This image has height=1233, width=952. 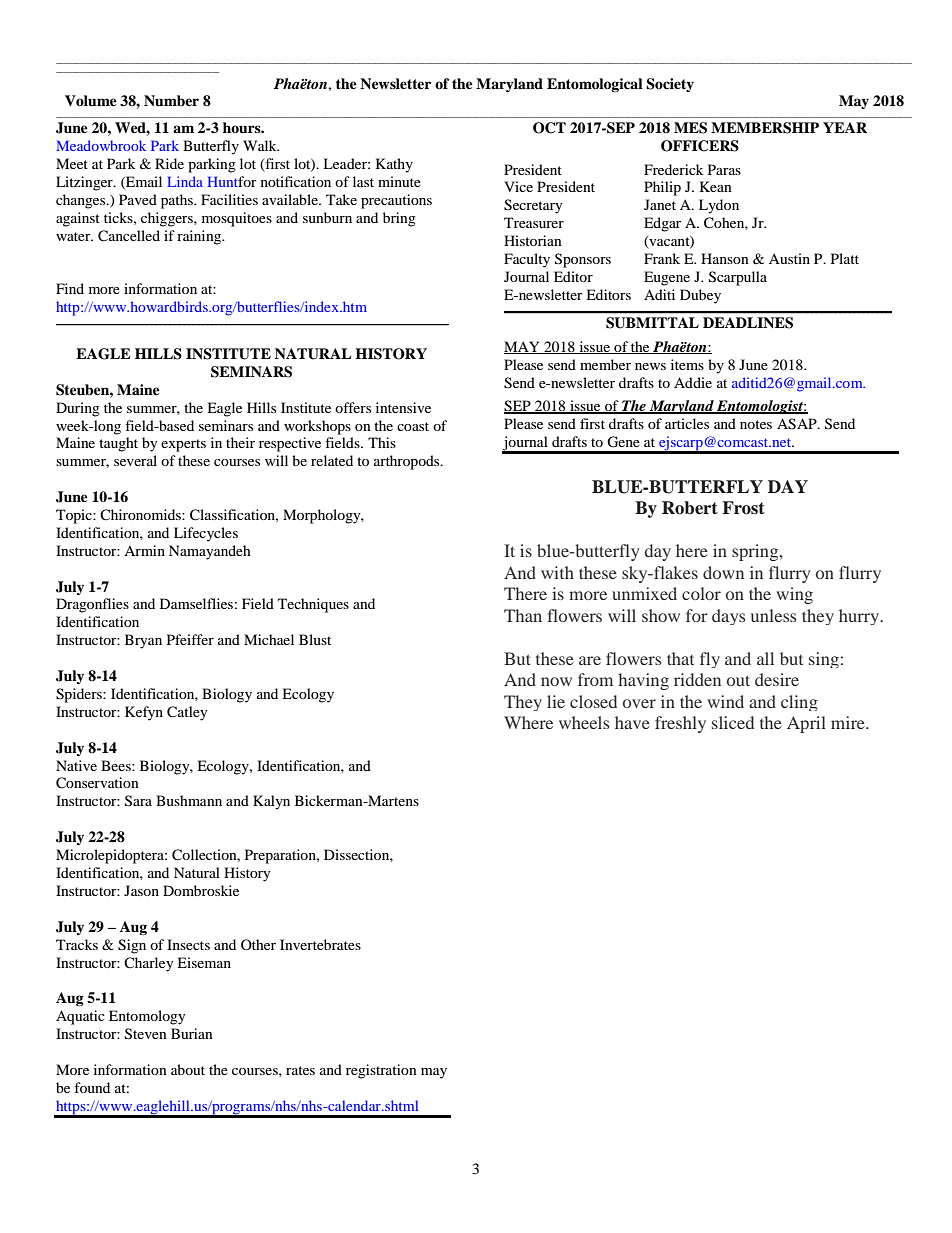 What do you see at coordinates (756, 424) in the image?
I see `notes` at bounding box center [756, 424].
